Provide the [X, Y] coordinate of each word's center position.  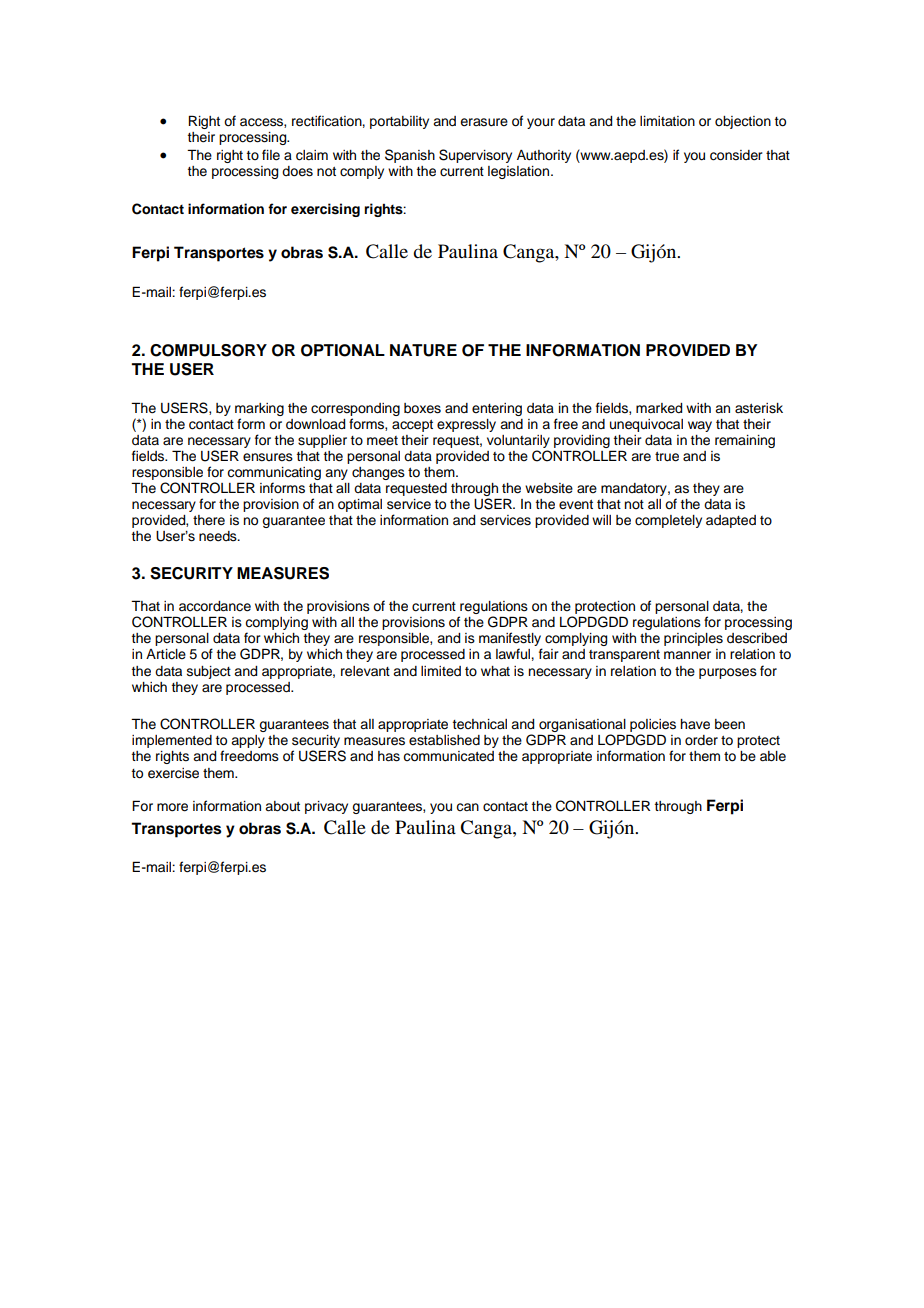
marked [659, 408]
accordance [215, 606]
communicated [448, 756]
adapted [731, 521]
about [282, 806]
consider [736, 155]
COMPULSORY [208, 350]
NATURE [423, 350]
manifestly [510, 640]
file [271, 155]
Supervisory [475, 156]
